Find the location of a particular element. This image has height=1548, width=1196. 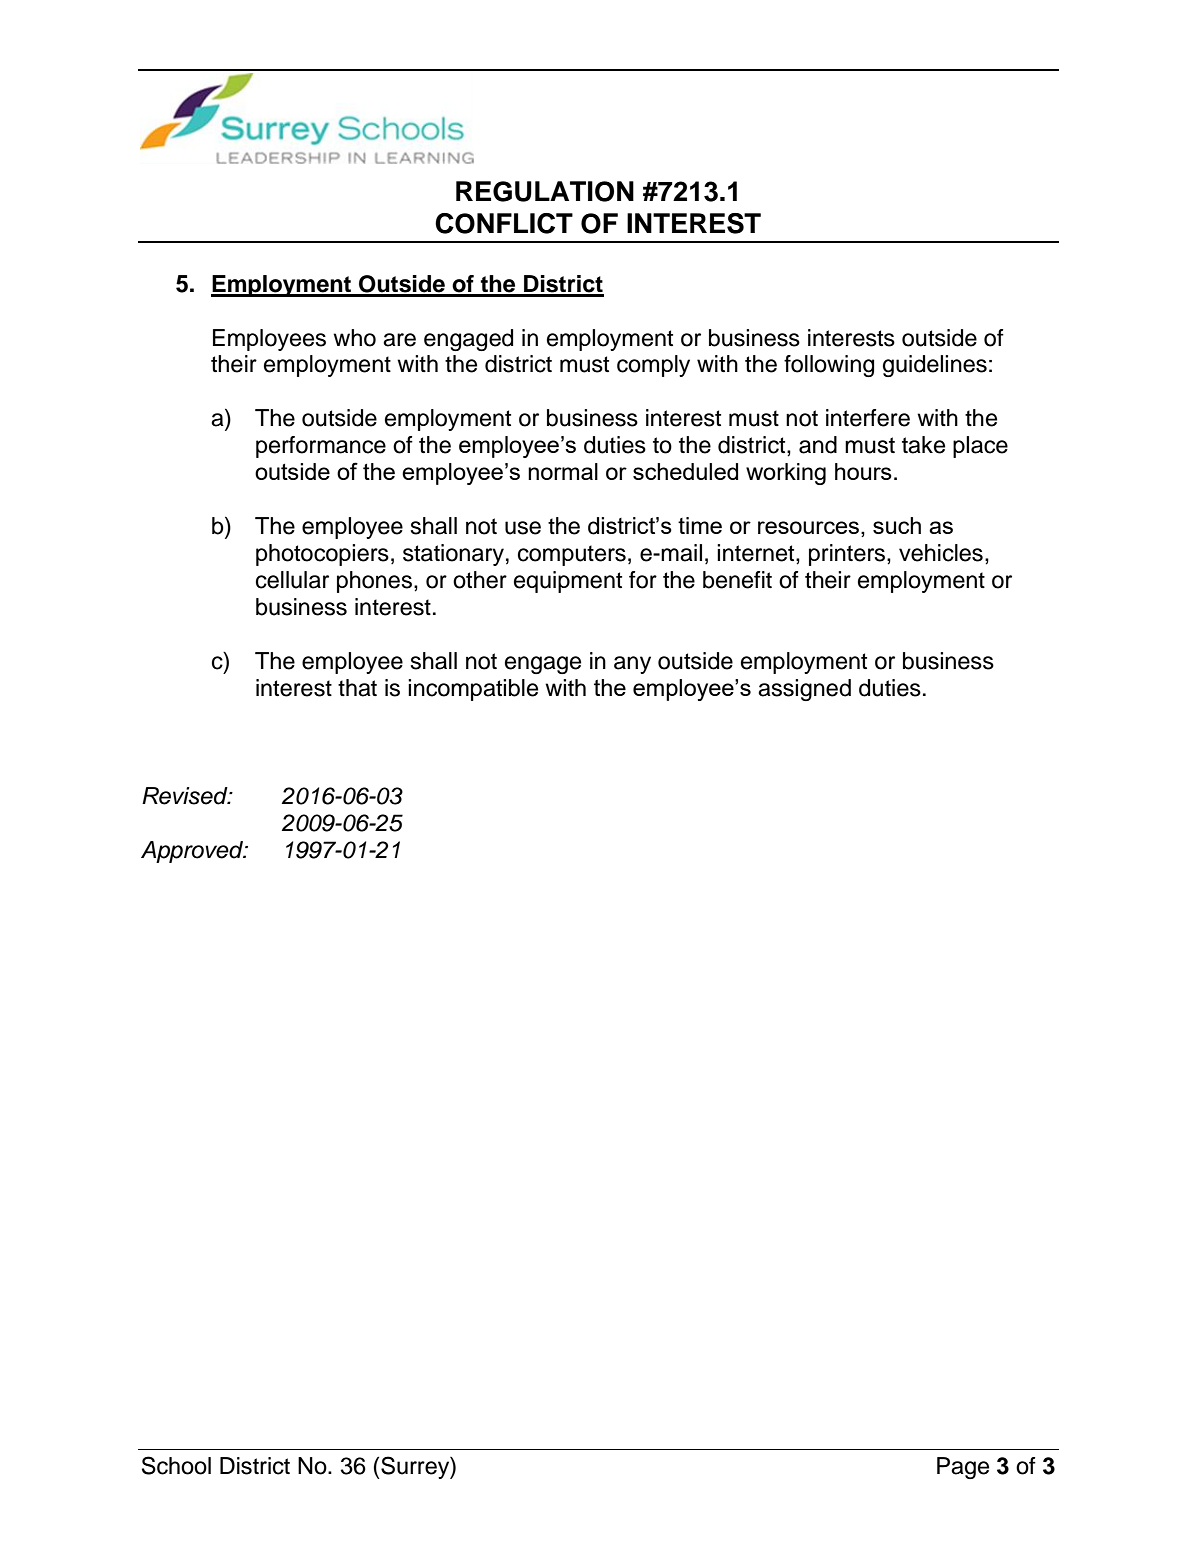

School is located at coordinates (176, 1465).
